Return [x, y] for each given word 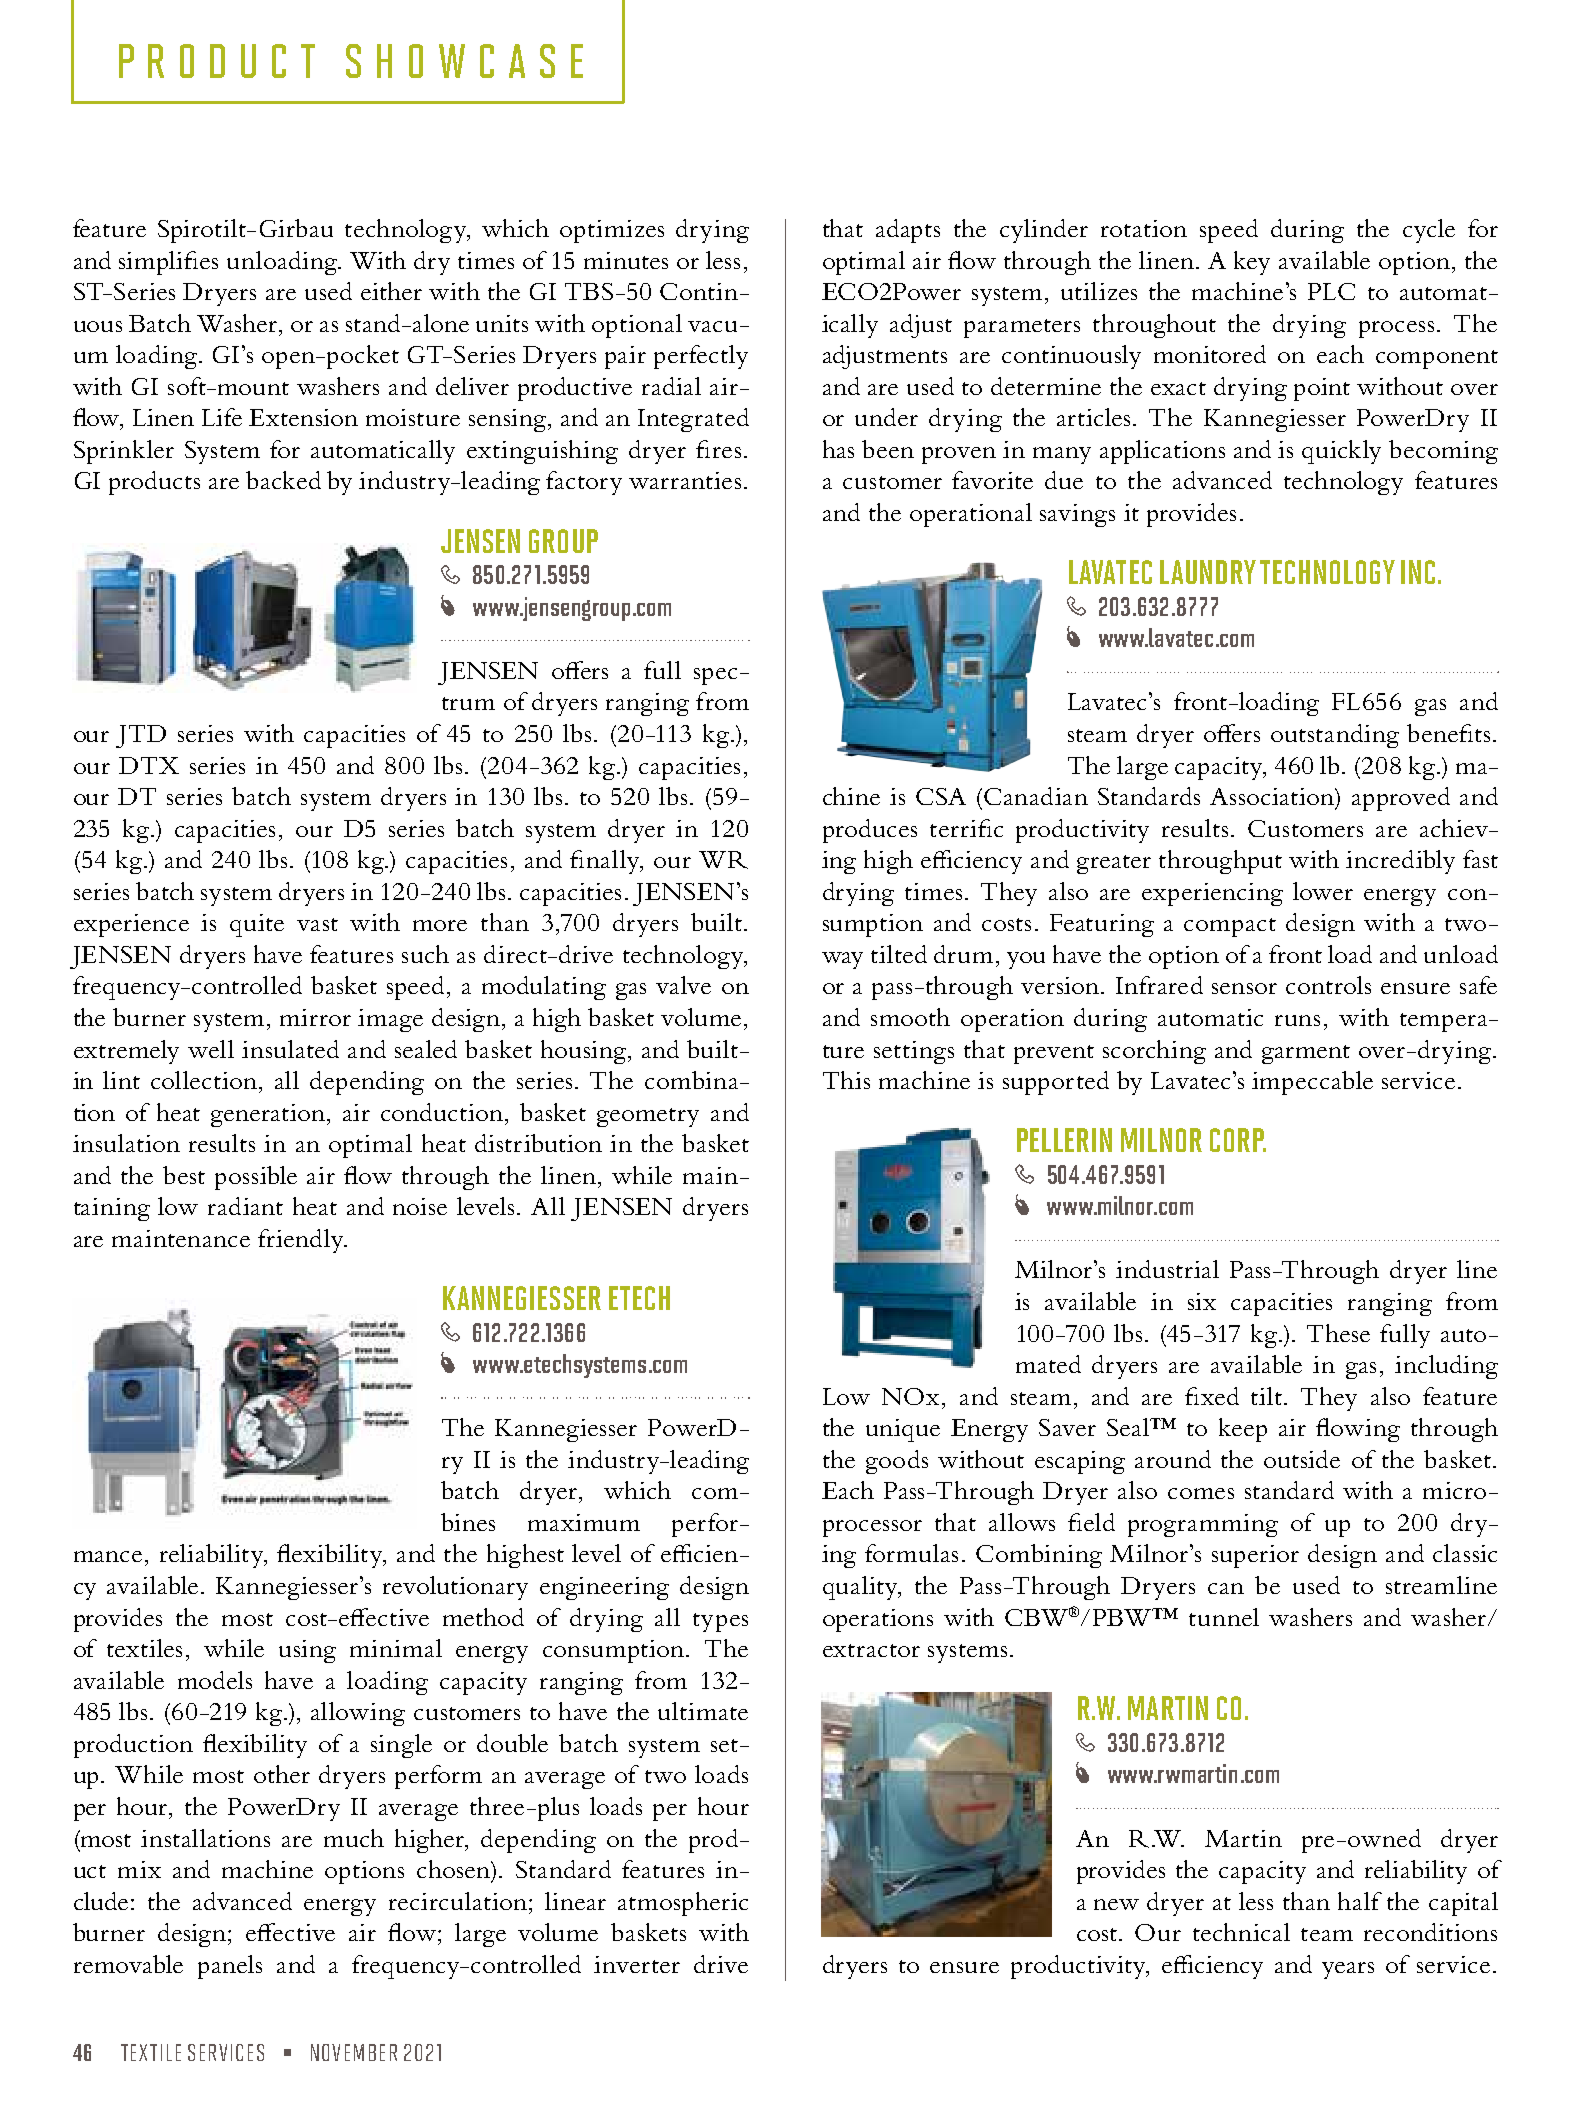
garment [1306, 1054]
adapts [908, 231]
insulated [290, 1049]
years [1348, 1970]
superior [1255, 1556]
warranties [685, 480]
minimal [396, 1648]
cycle [1429, 231]
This [846, 1080]
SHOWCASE [464, 61]
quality [861, 1588]
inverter [637, 1964]
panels [230, 1967]
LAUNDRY [1208, 572]
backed [283, 480]
